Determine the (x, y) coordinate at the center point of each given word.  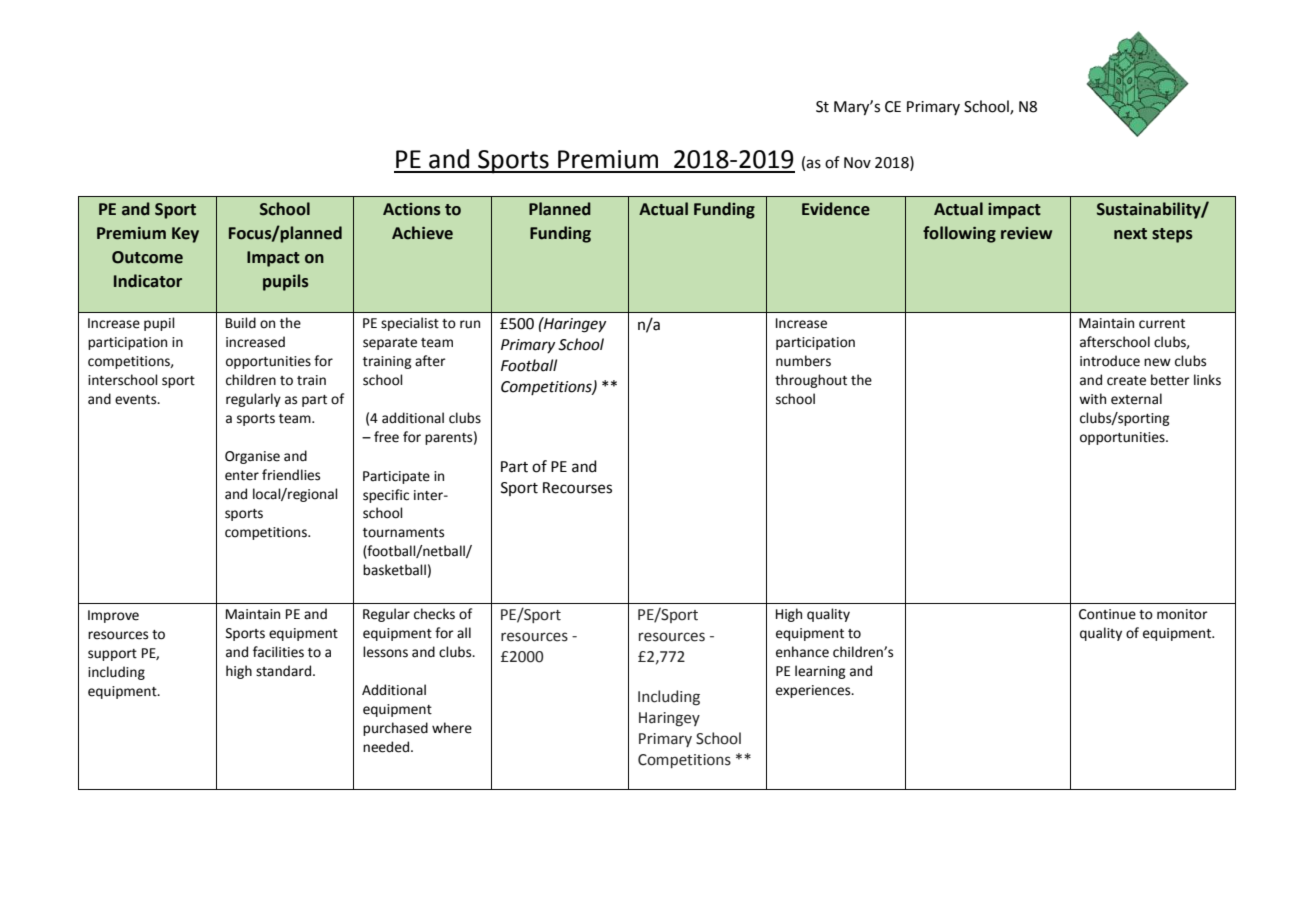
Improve (113, 616)
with (1092, 399)
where (452, 728)
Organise (252, 457)
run (470, 324)
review (1026, 233)
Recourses (577, 488)
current (1162, 324)
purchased (395, 729)
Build (241, 323)
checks (434, 614)
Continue (1107, 614)
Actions (412, 209)
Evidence (836, 209)
